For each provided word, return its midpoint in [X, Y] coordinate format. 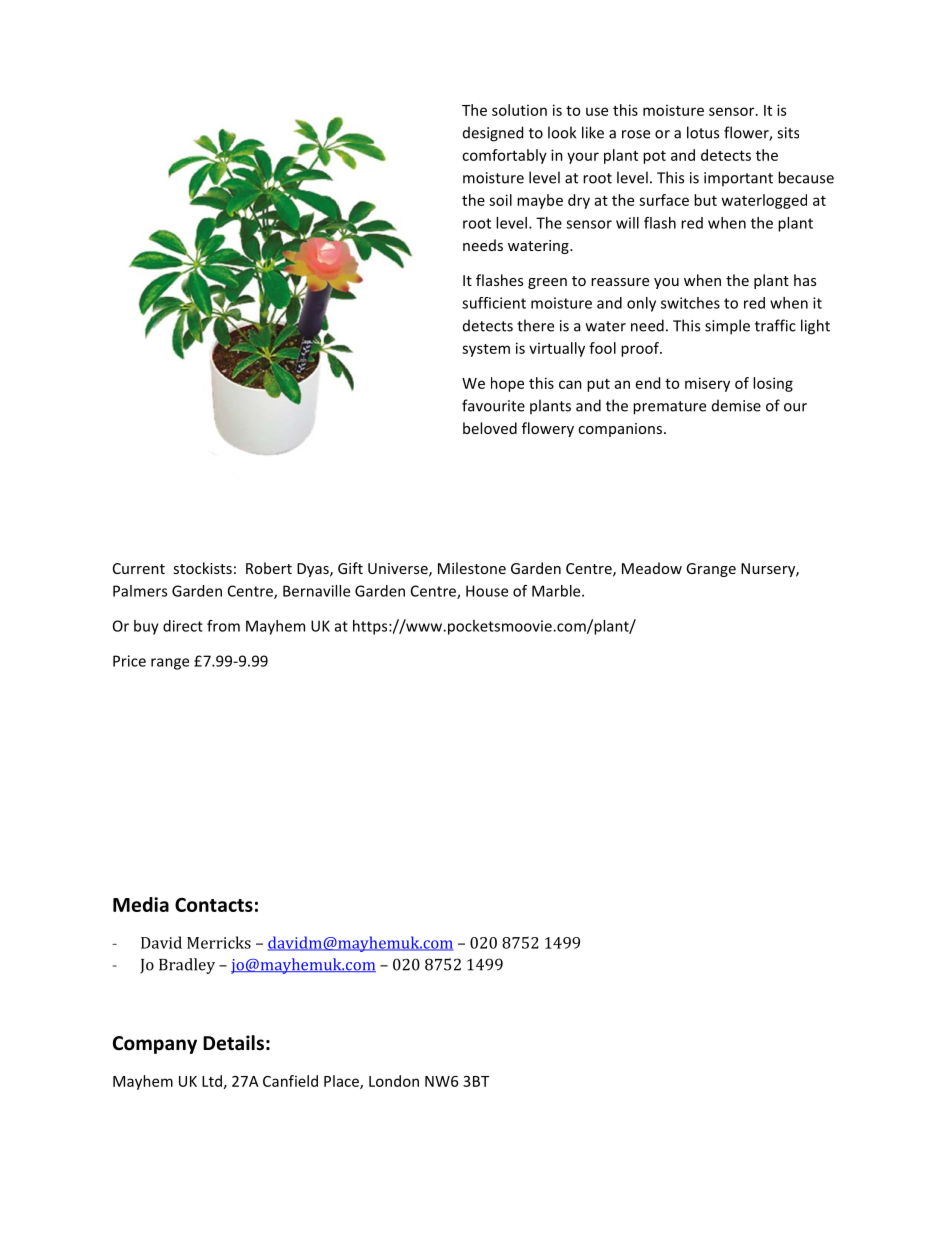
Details [233, 1043]
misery [707, 384]
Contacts [214, 905]
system [486, 350]
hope [507, 384]
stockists [202, 568]
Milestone [472, 568]
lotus [703, 132]
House [487, 591]
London [394, 1081]
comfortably [504, 156]
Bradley [187, 966]
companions [620, 430]
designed [493, 134]
